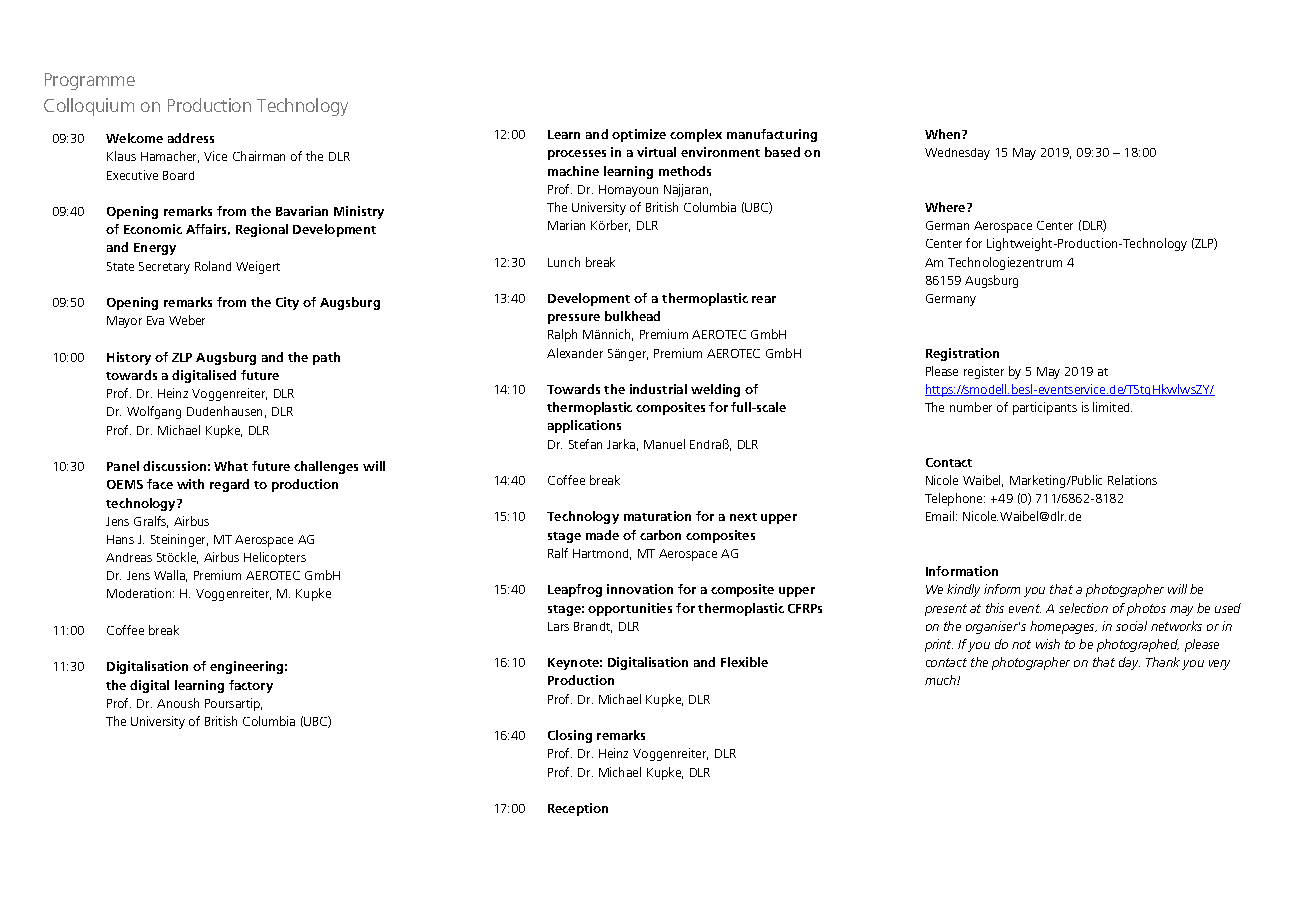 Image resolution: width=1308 pixels, height=924 pixels. I want to click on factory, so click(251, 686).
